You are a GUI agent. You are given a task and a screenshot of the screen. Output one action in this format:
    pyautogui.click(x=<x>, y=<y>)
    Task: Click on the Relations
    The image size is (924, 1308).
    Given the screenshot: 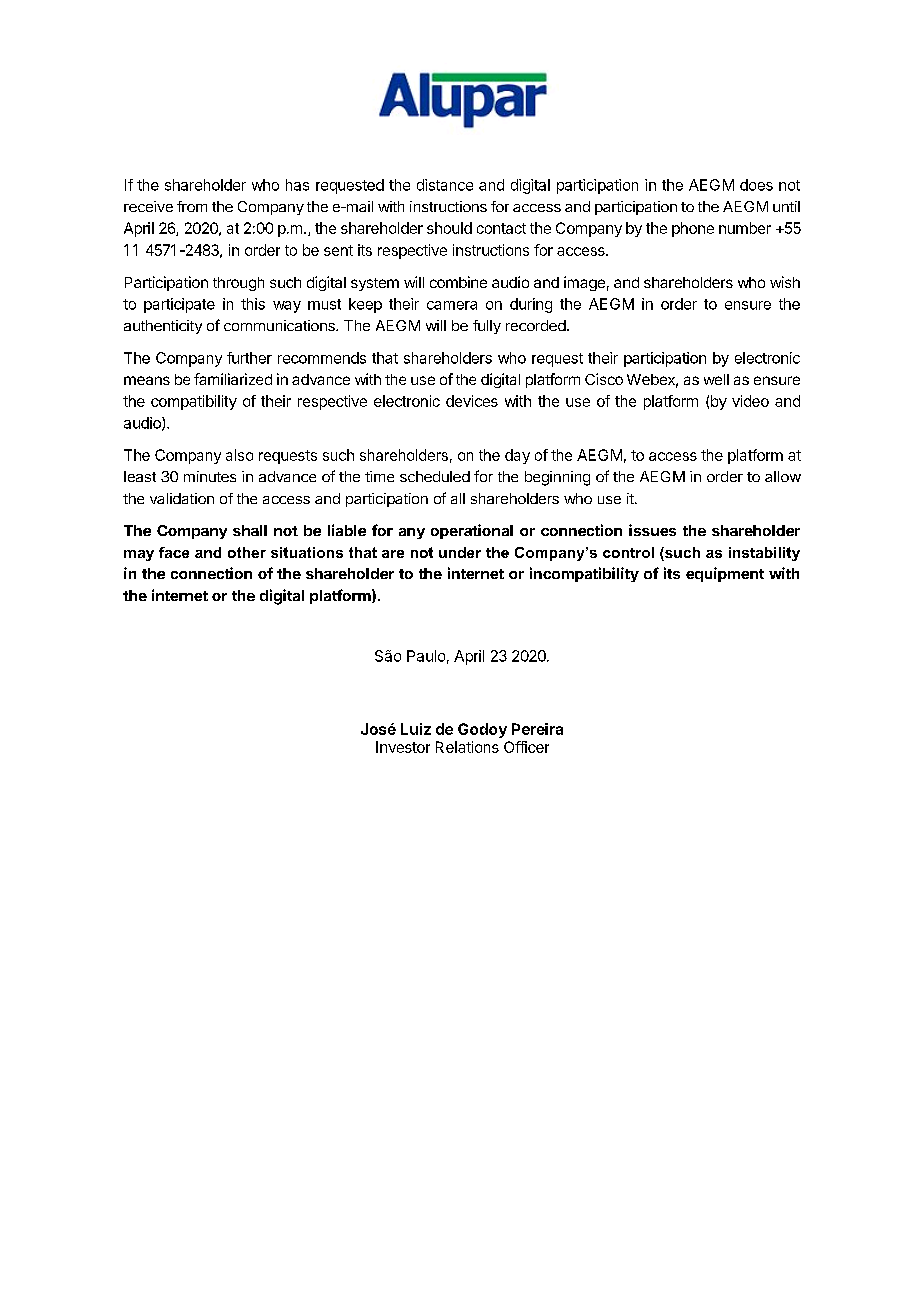 What is the action you would take?
    pyautogui.click(x=467, y=747)
